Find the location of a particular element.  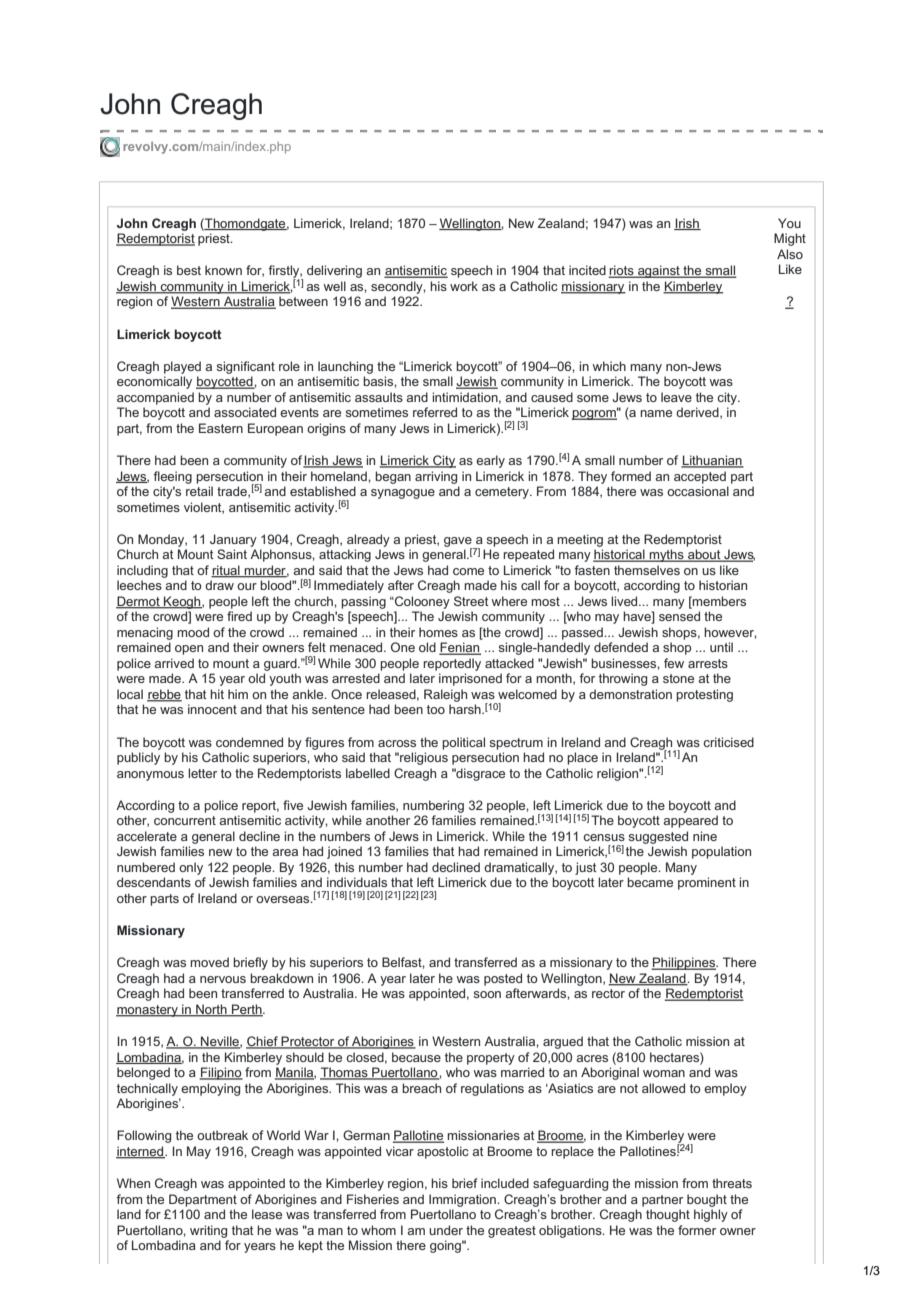

against is located at coordinates (659, 271).
